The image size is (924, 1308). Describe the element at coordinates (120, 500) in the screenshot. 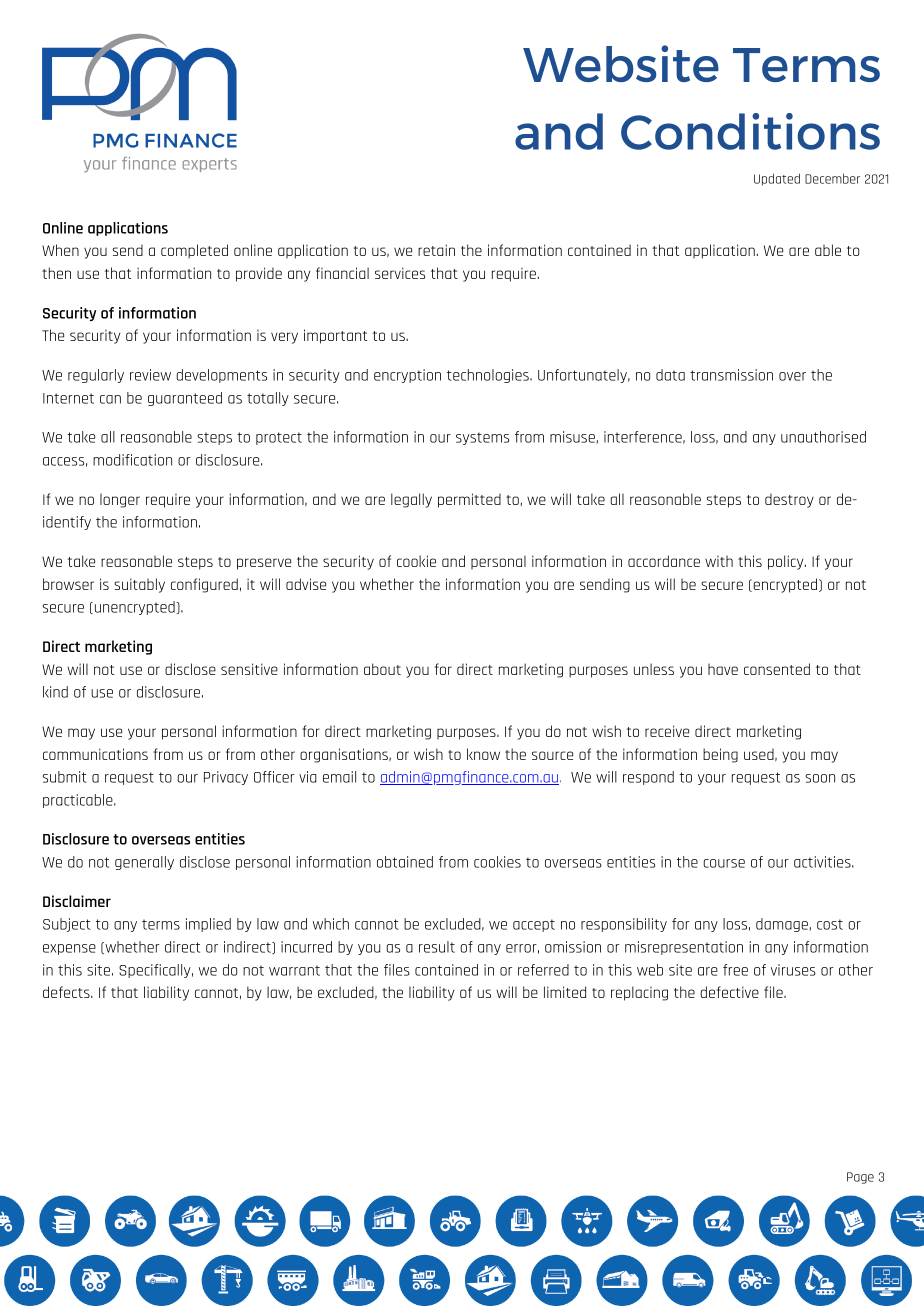

I see `longer` at that location.
